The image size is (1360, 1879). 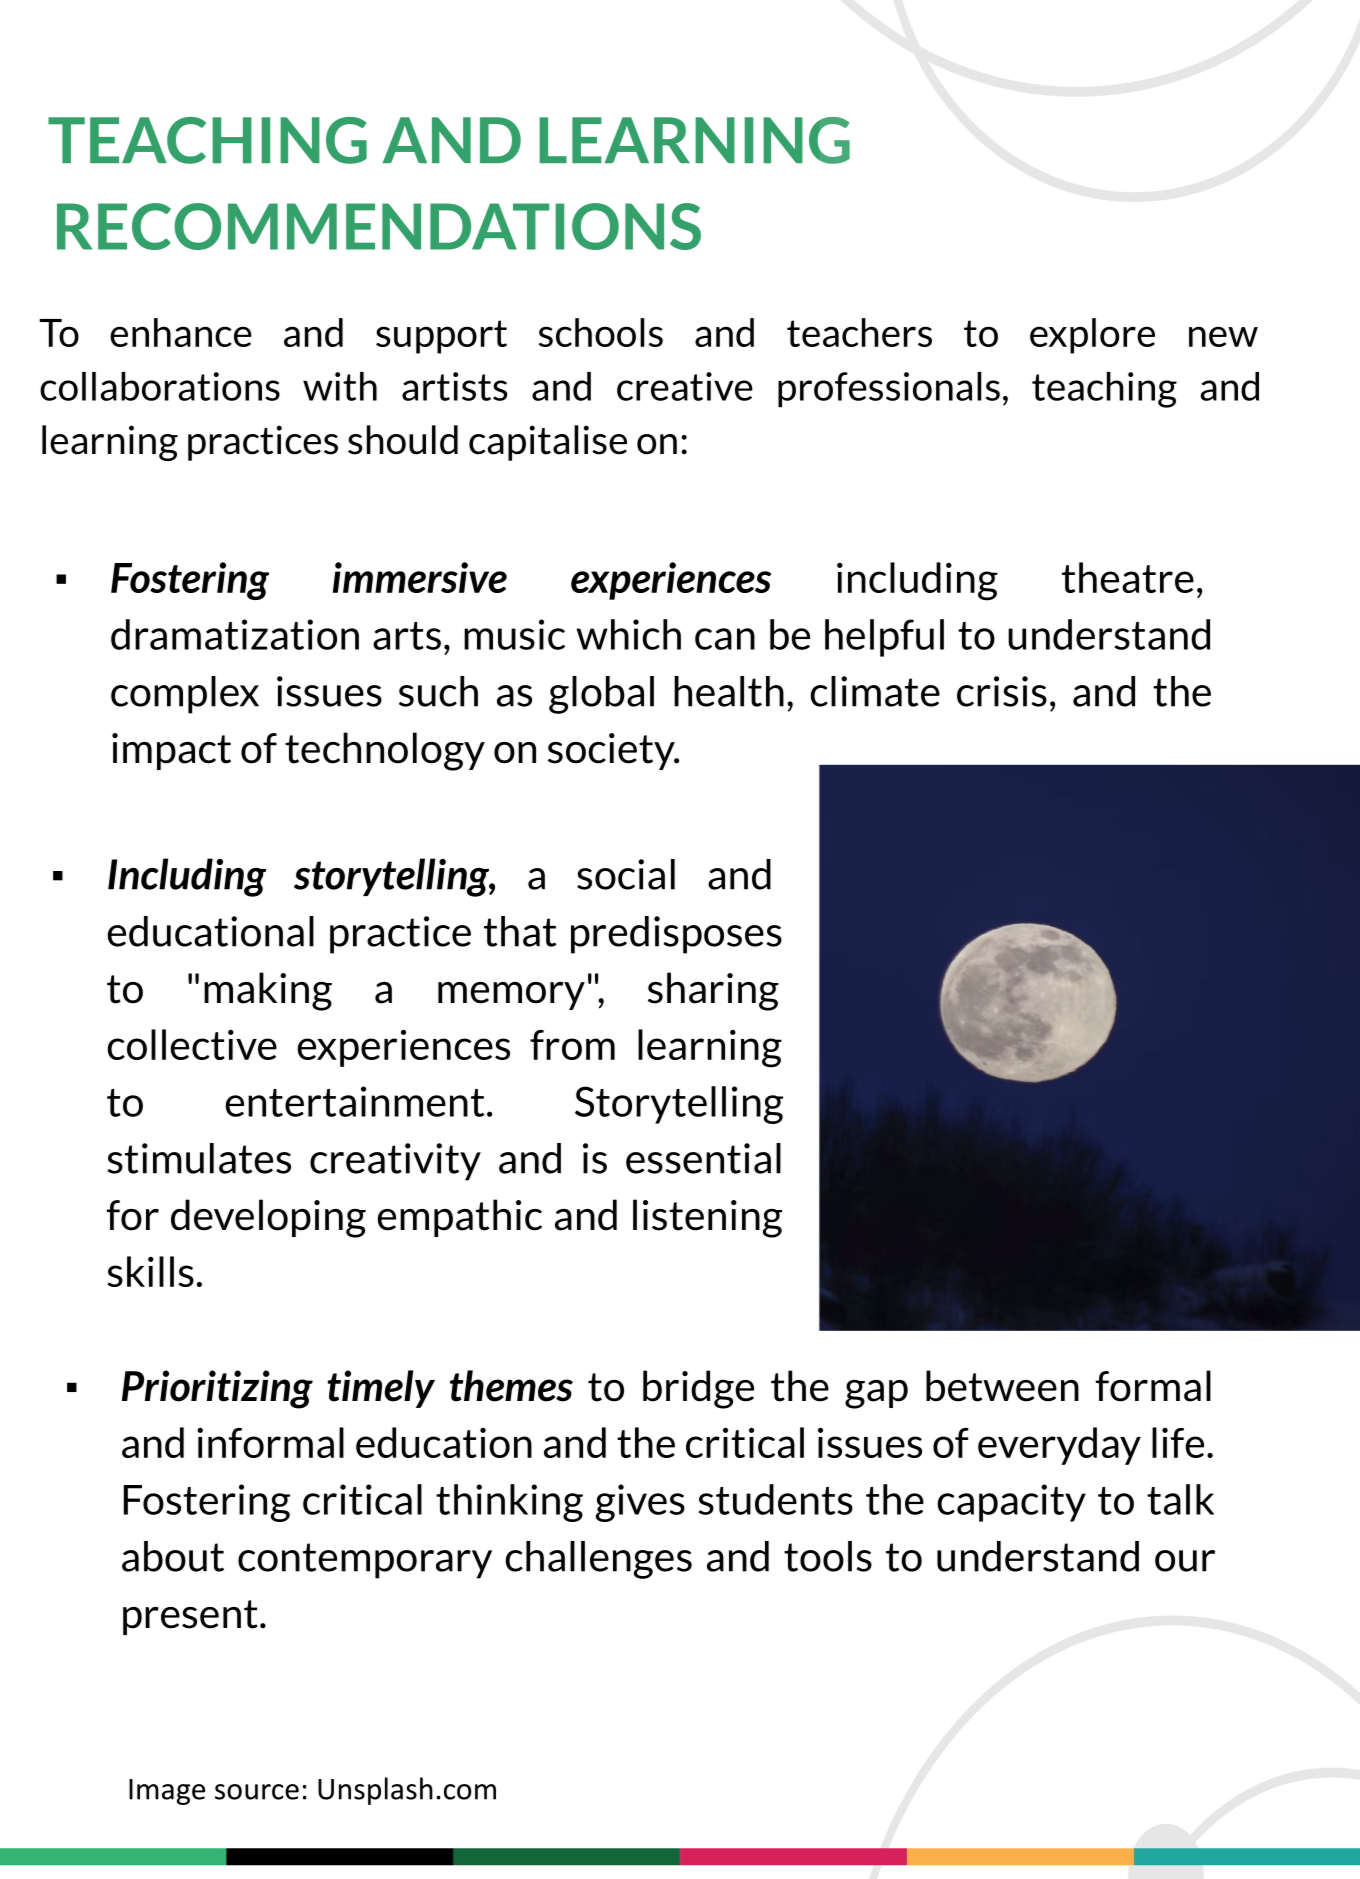 I want to click on RECOMMENDATIONS, so click(x=379, y=226).
